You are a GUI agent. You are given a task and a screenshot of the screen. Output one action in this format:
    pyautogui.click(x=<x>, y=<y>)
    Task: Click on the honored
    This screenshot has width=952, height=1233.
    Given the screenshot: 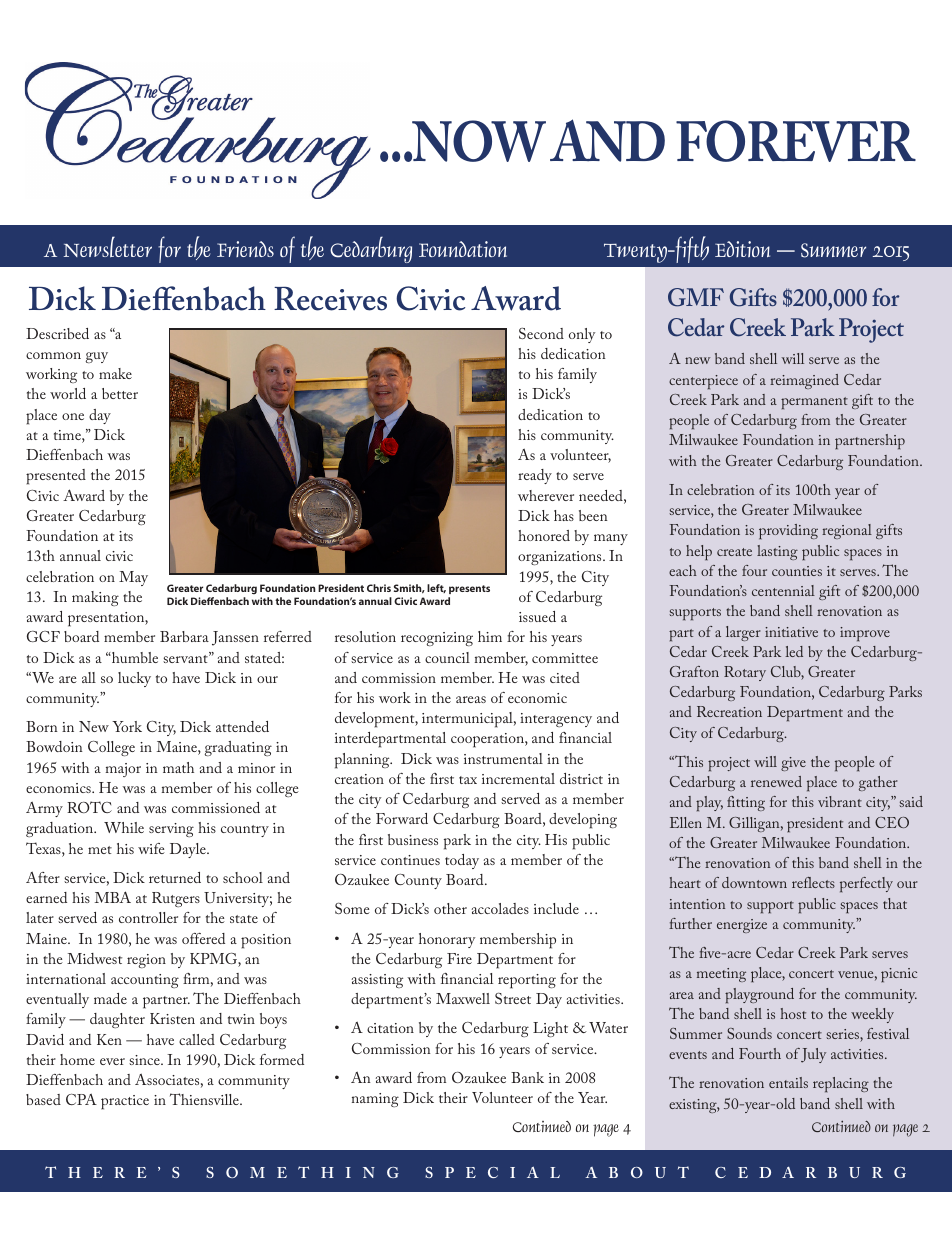 What is the action you would take?
    pyautogui.click(x=544, y=535)
